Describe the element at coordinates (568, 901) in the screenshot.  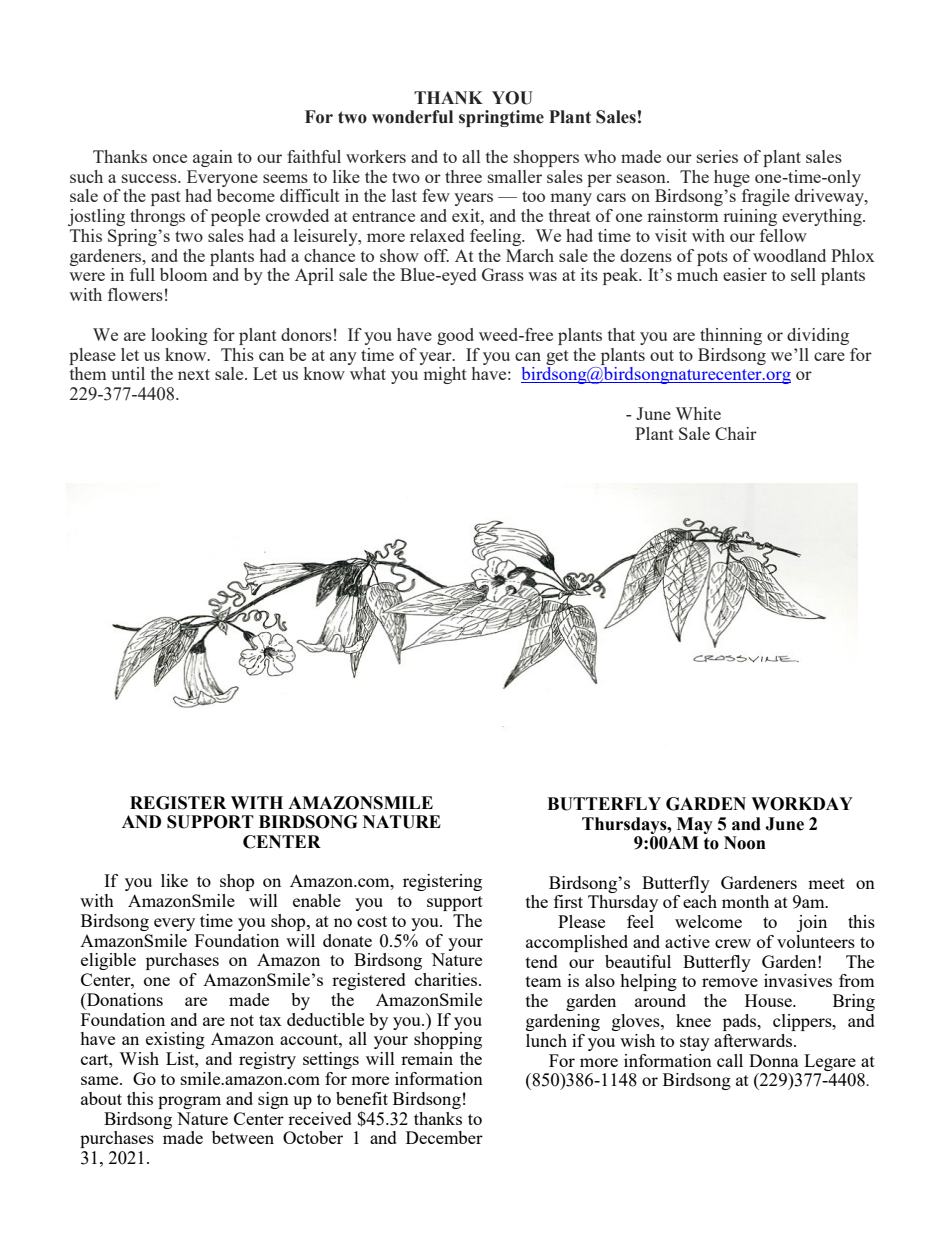
I see `first` at that location.
